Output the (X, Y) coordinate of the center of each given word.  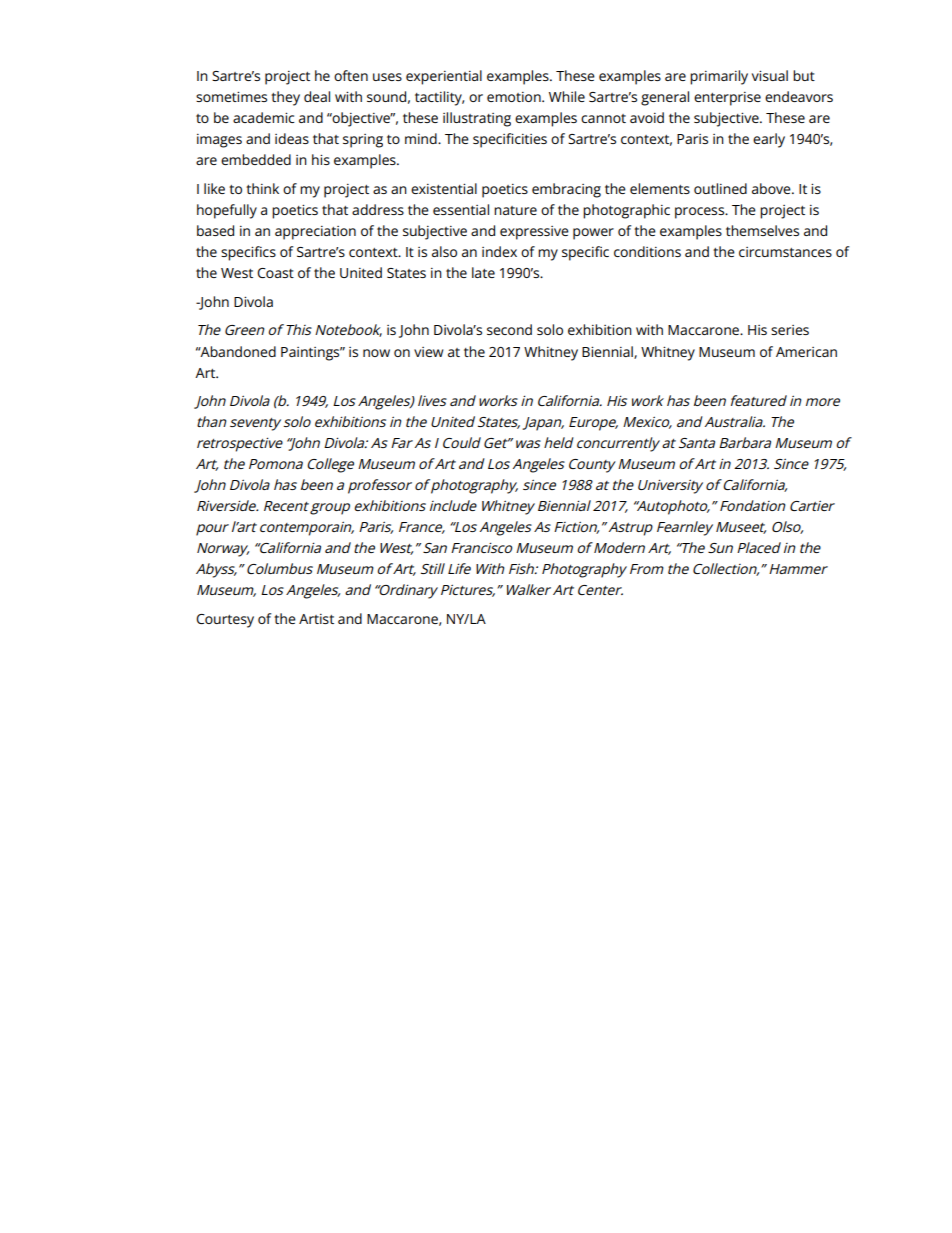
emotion (515, 97)
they (285, 98)
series (790, 330)
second (509, 329)
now (376, 353)
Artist (316, 619)
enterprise (727, 99)
